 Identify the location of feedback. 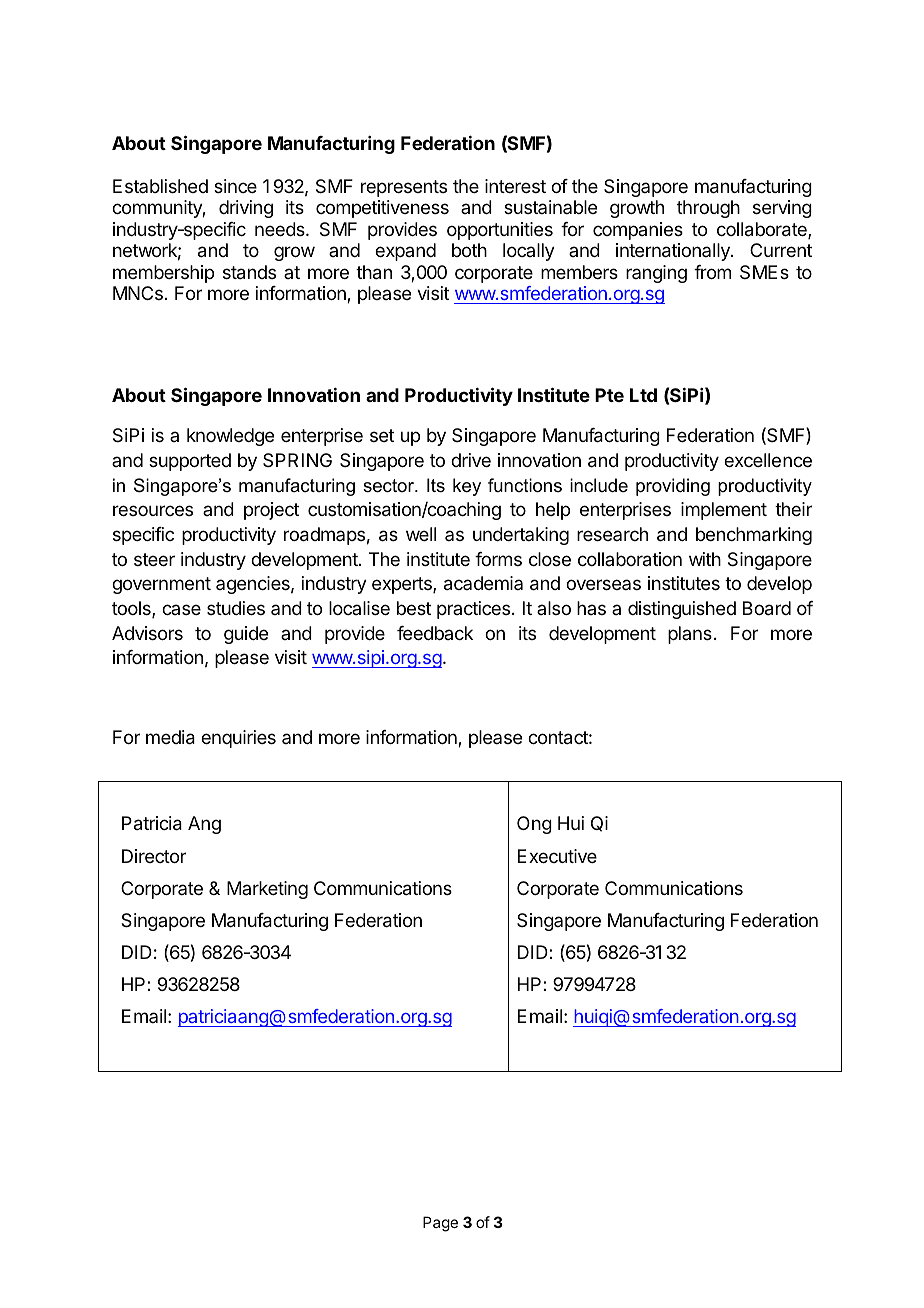
(435, 633).
